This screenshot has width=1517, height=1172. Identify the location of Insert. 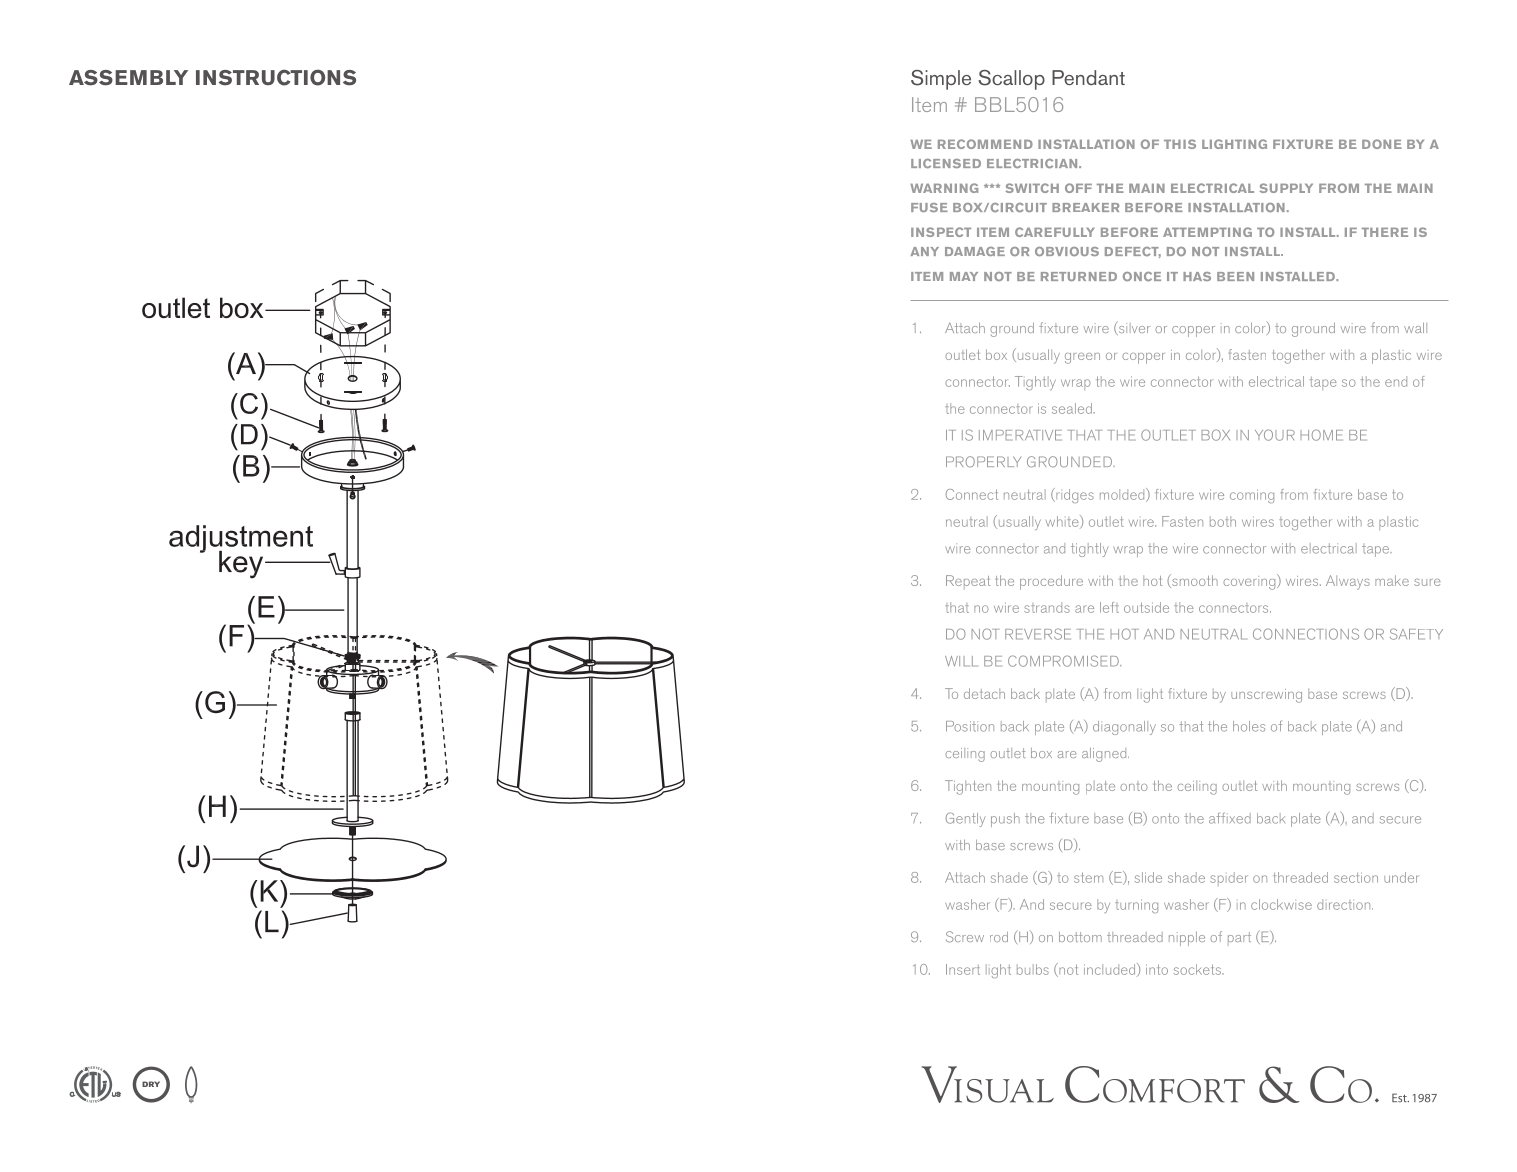
(963, 969).
